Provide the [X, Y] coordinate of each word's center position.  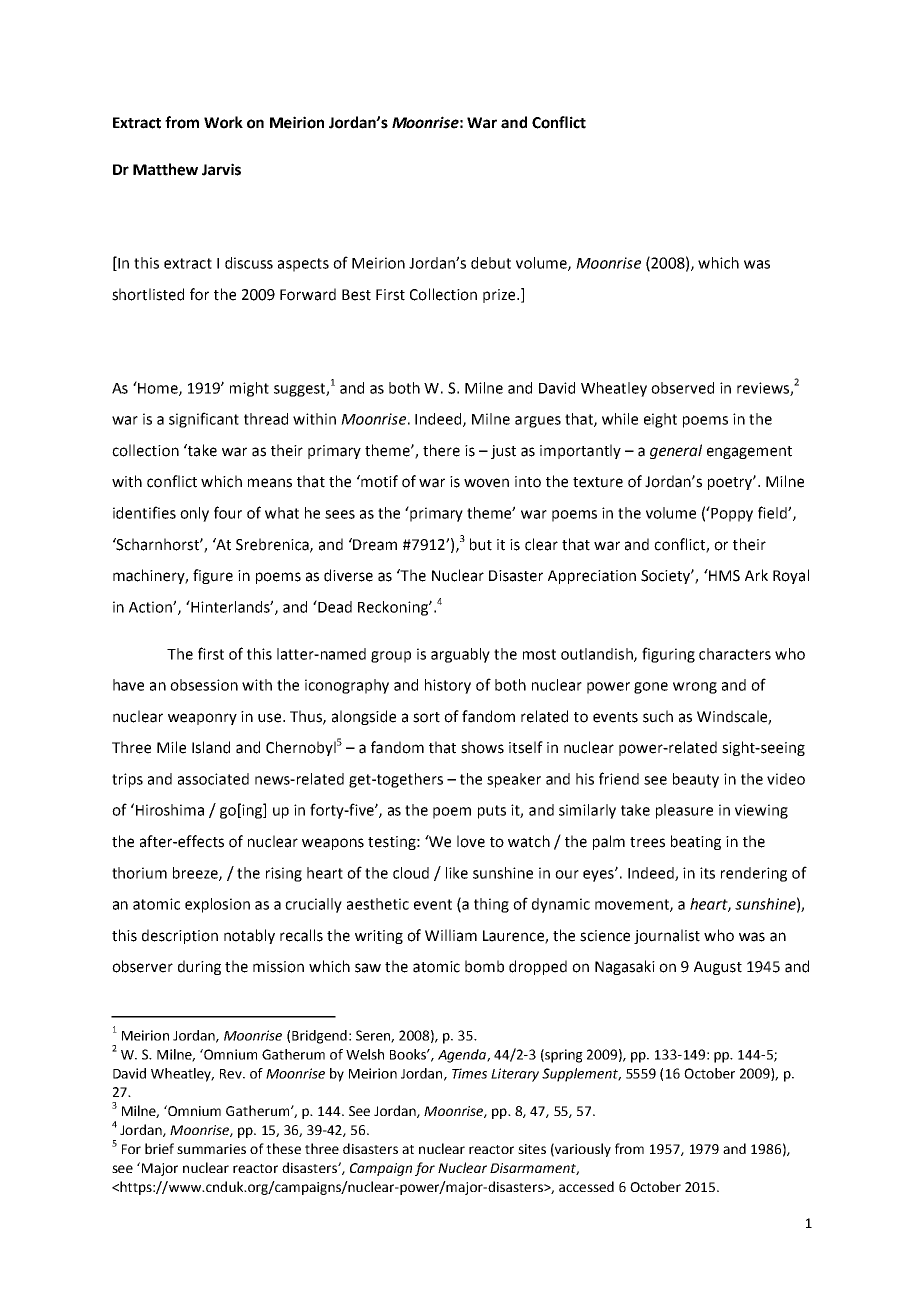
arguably [460, 655]
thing [491, 905]
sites [532, 1149]
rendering [754, 874]
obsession [204, 685]
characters [735, 654]
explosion [217, 905]
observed [682, 388]
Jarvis [221, 169]
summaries [211, 1149]
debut [491, 263]
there [441, 450]
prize [500, 296]
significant [204, 420]
